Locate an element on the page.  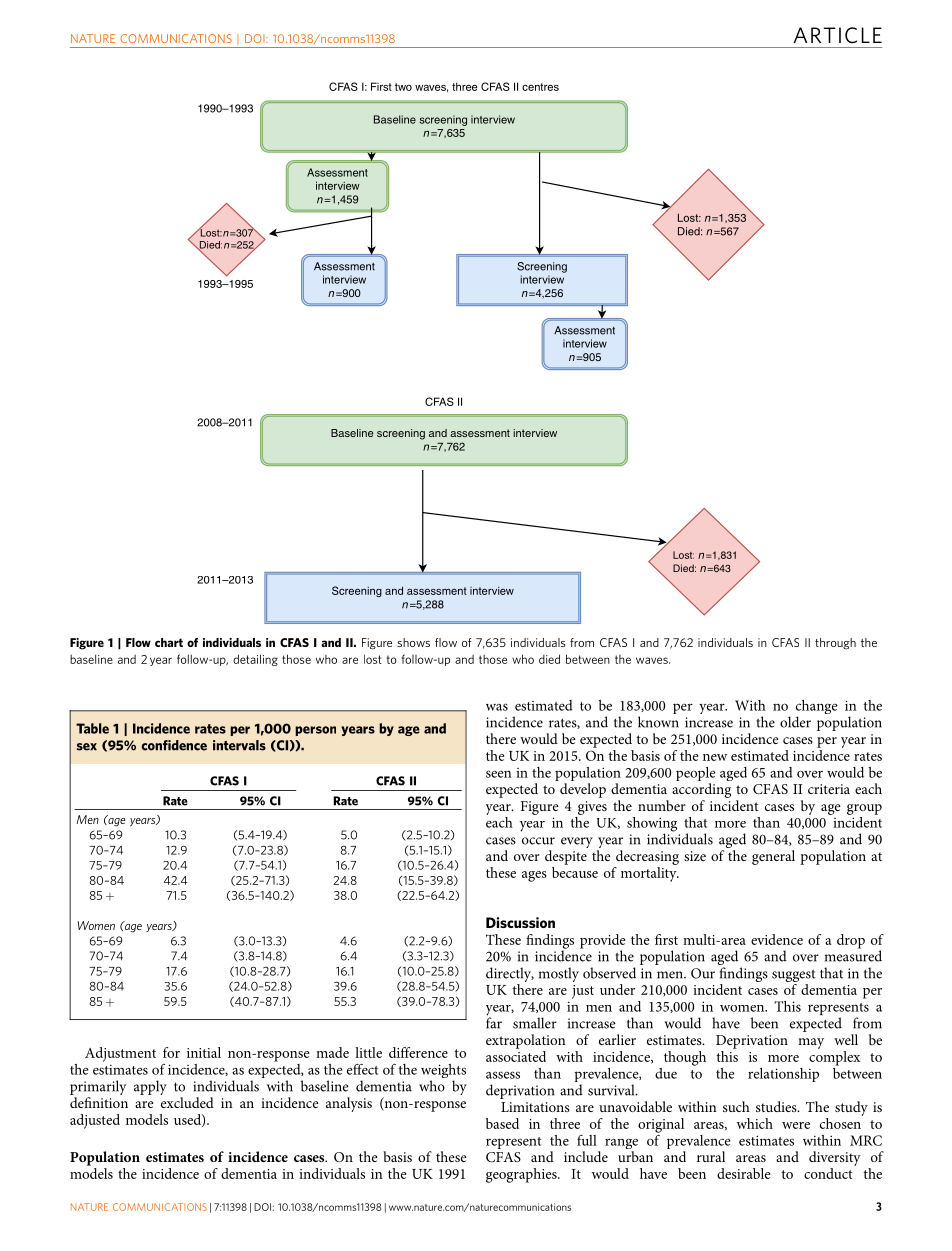
shows is located at coordinates (413, 642).
